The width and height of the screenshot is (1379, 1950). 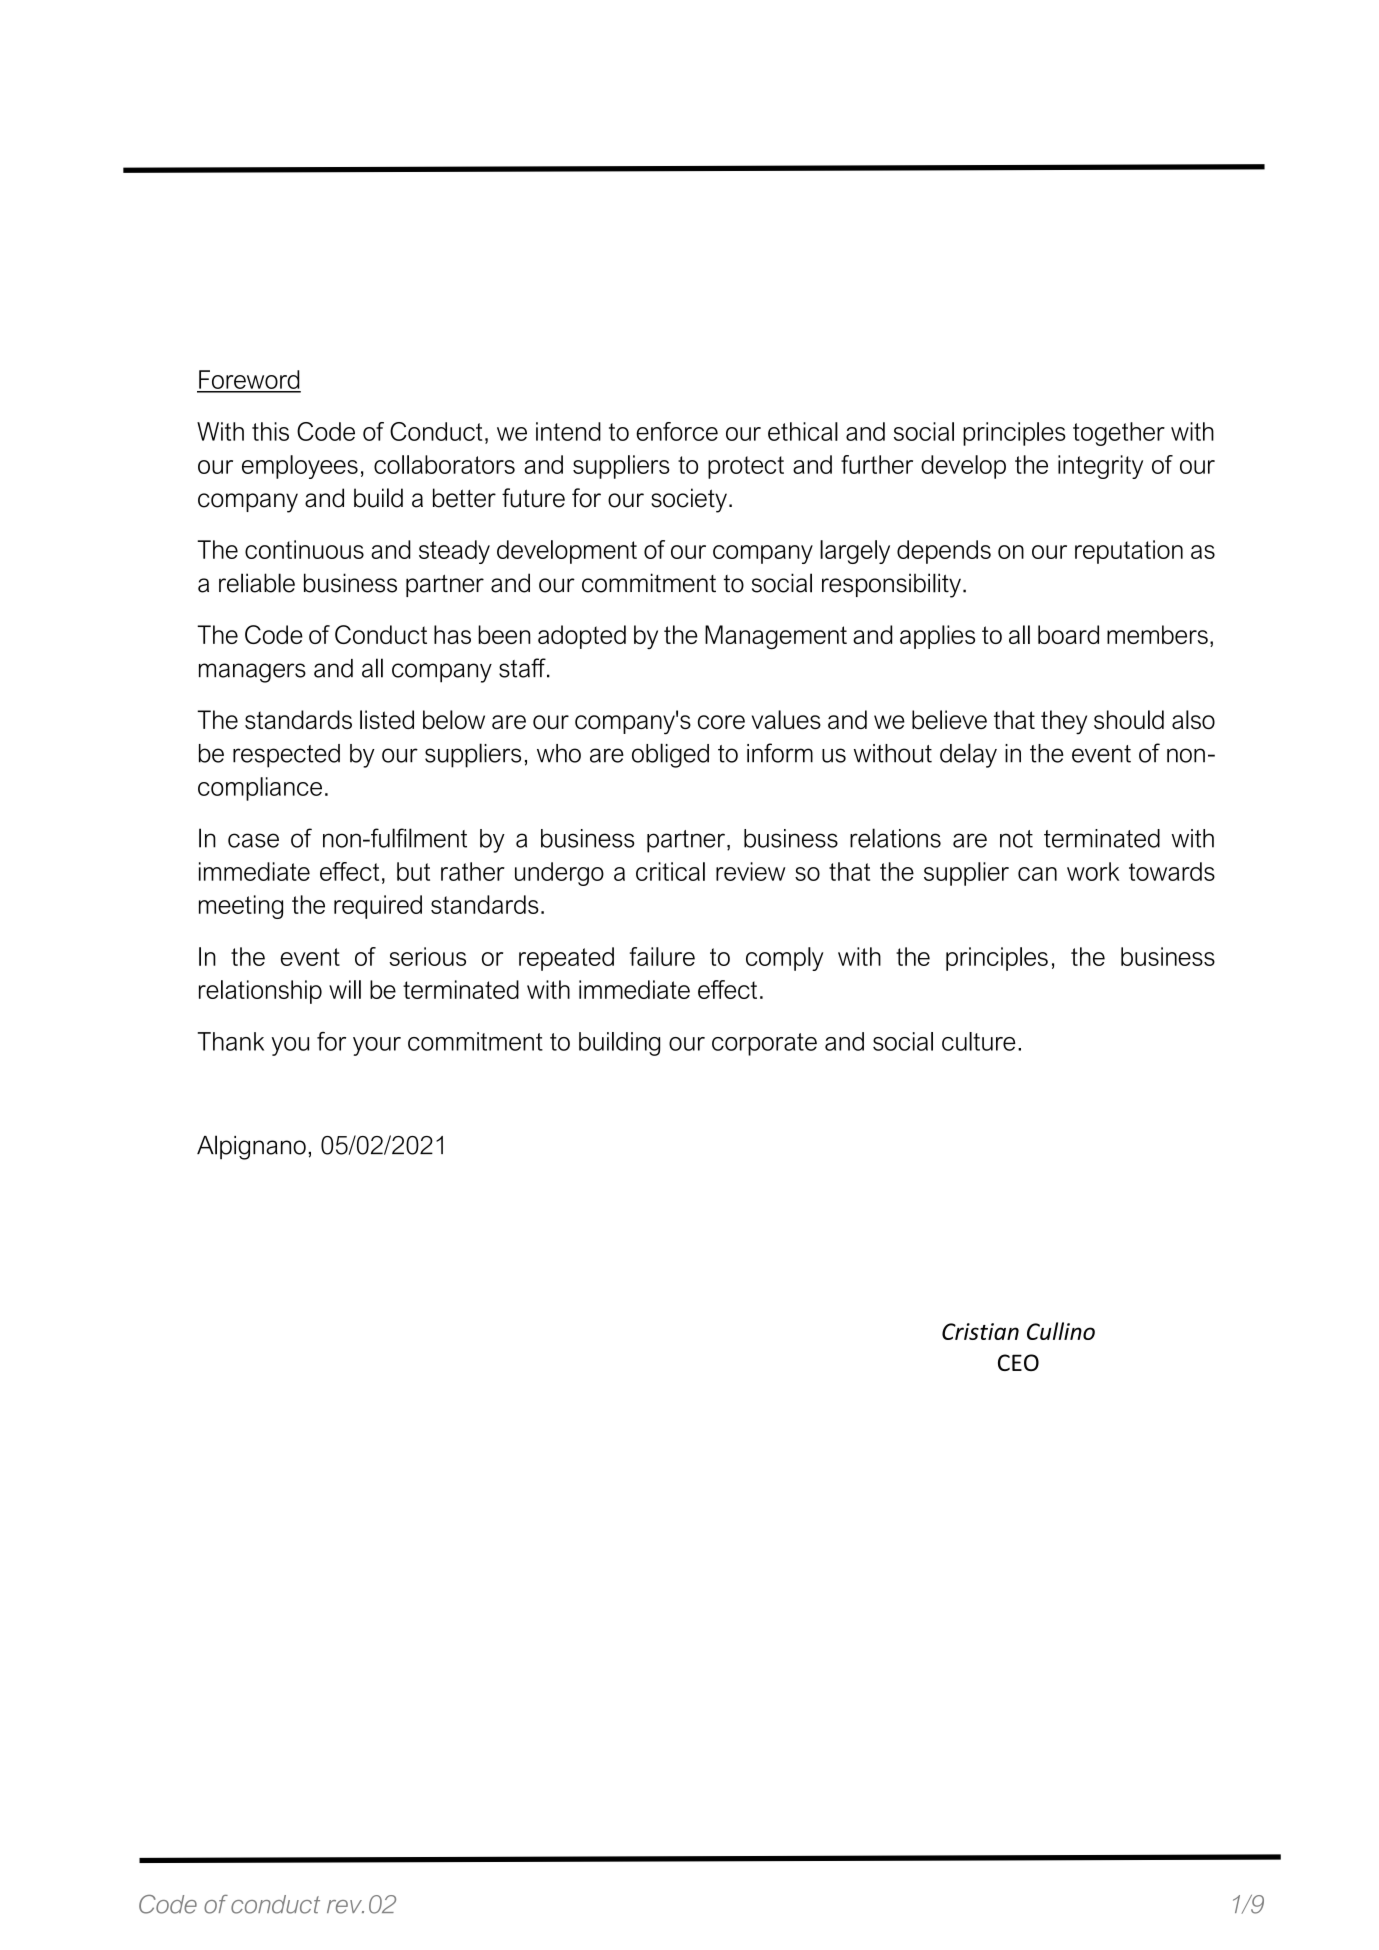 I want to click on integrity, so click(x=1100, y=467).
